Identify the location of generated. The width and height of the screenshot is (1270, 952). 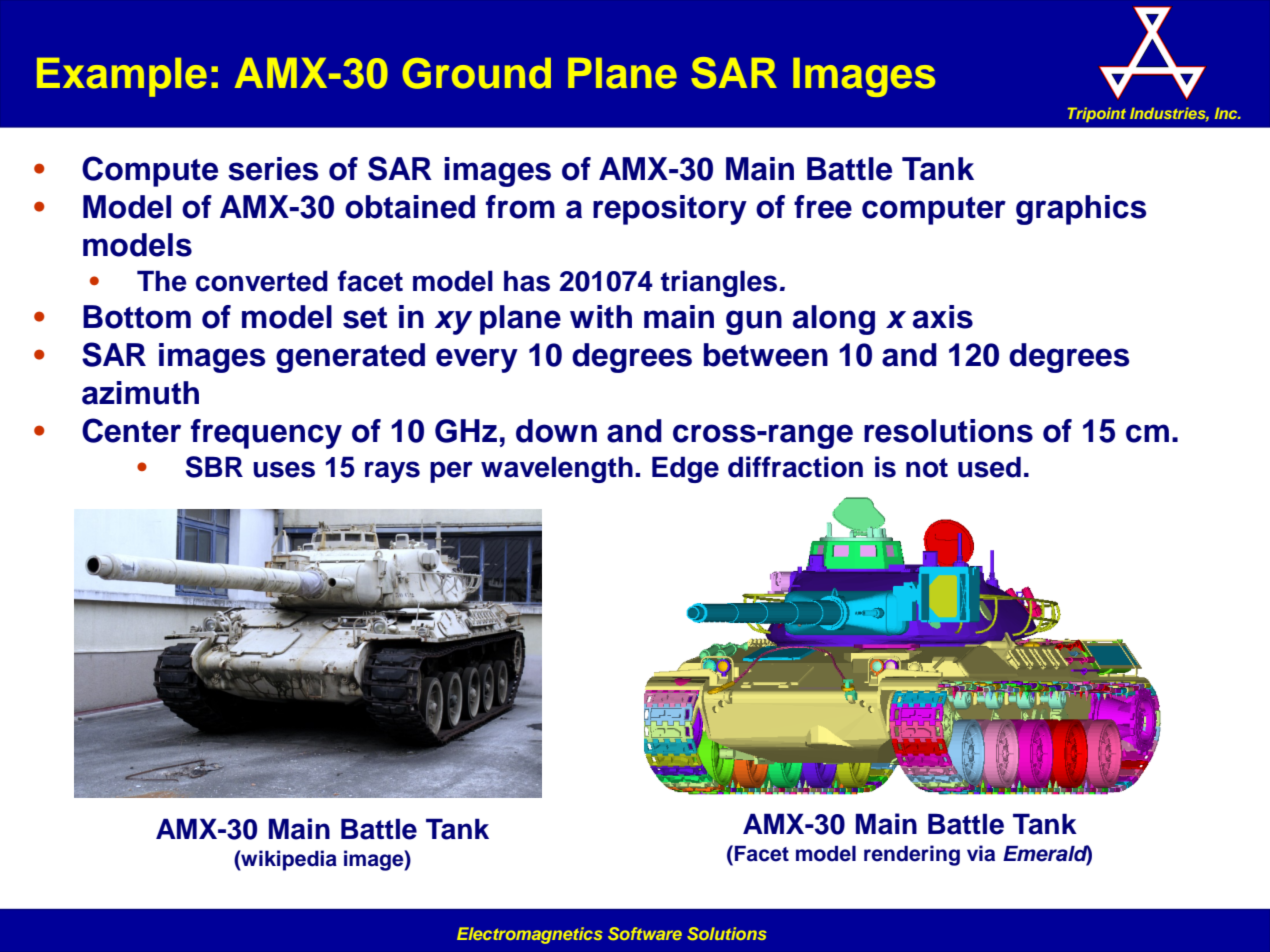
(350, 358).
